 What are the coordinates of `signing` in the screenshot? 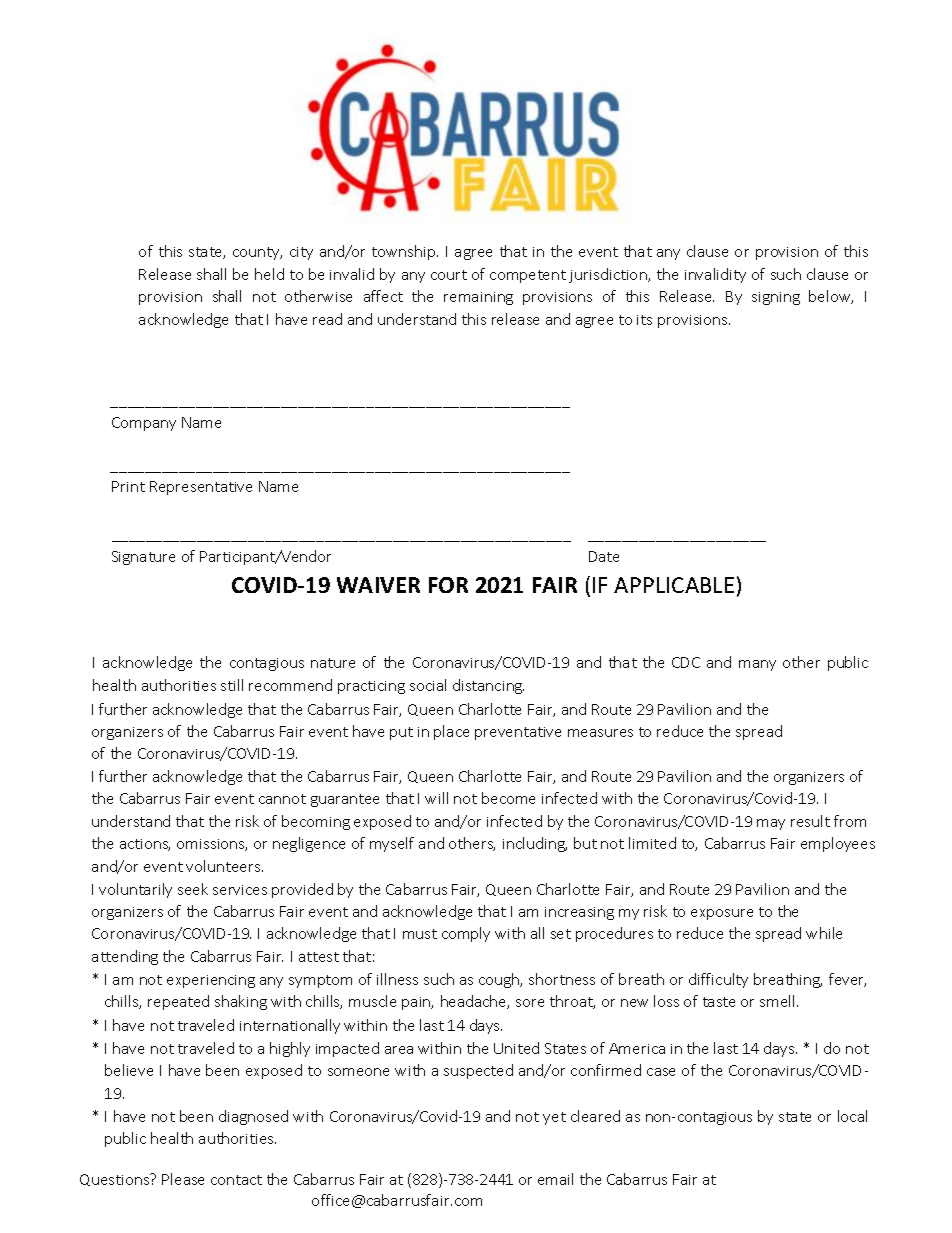 It's located at (776, 298).
